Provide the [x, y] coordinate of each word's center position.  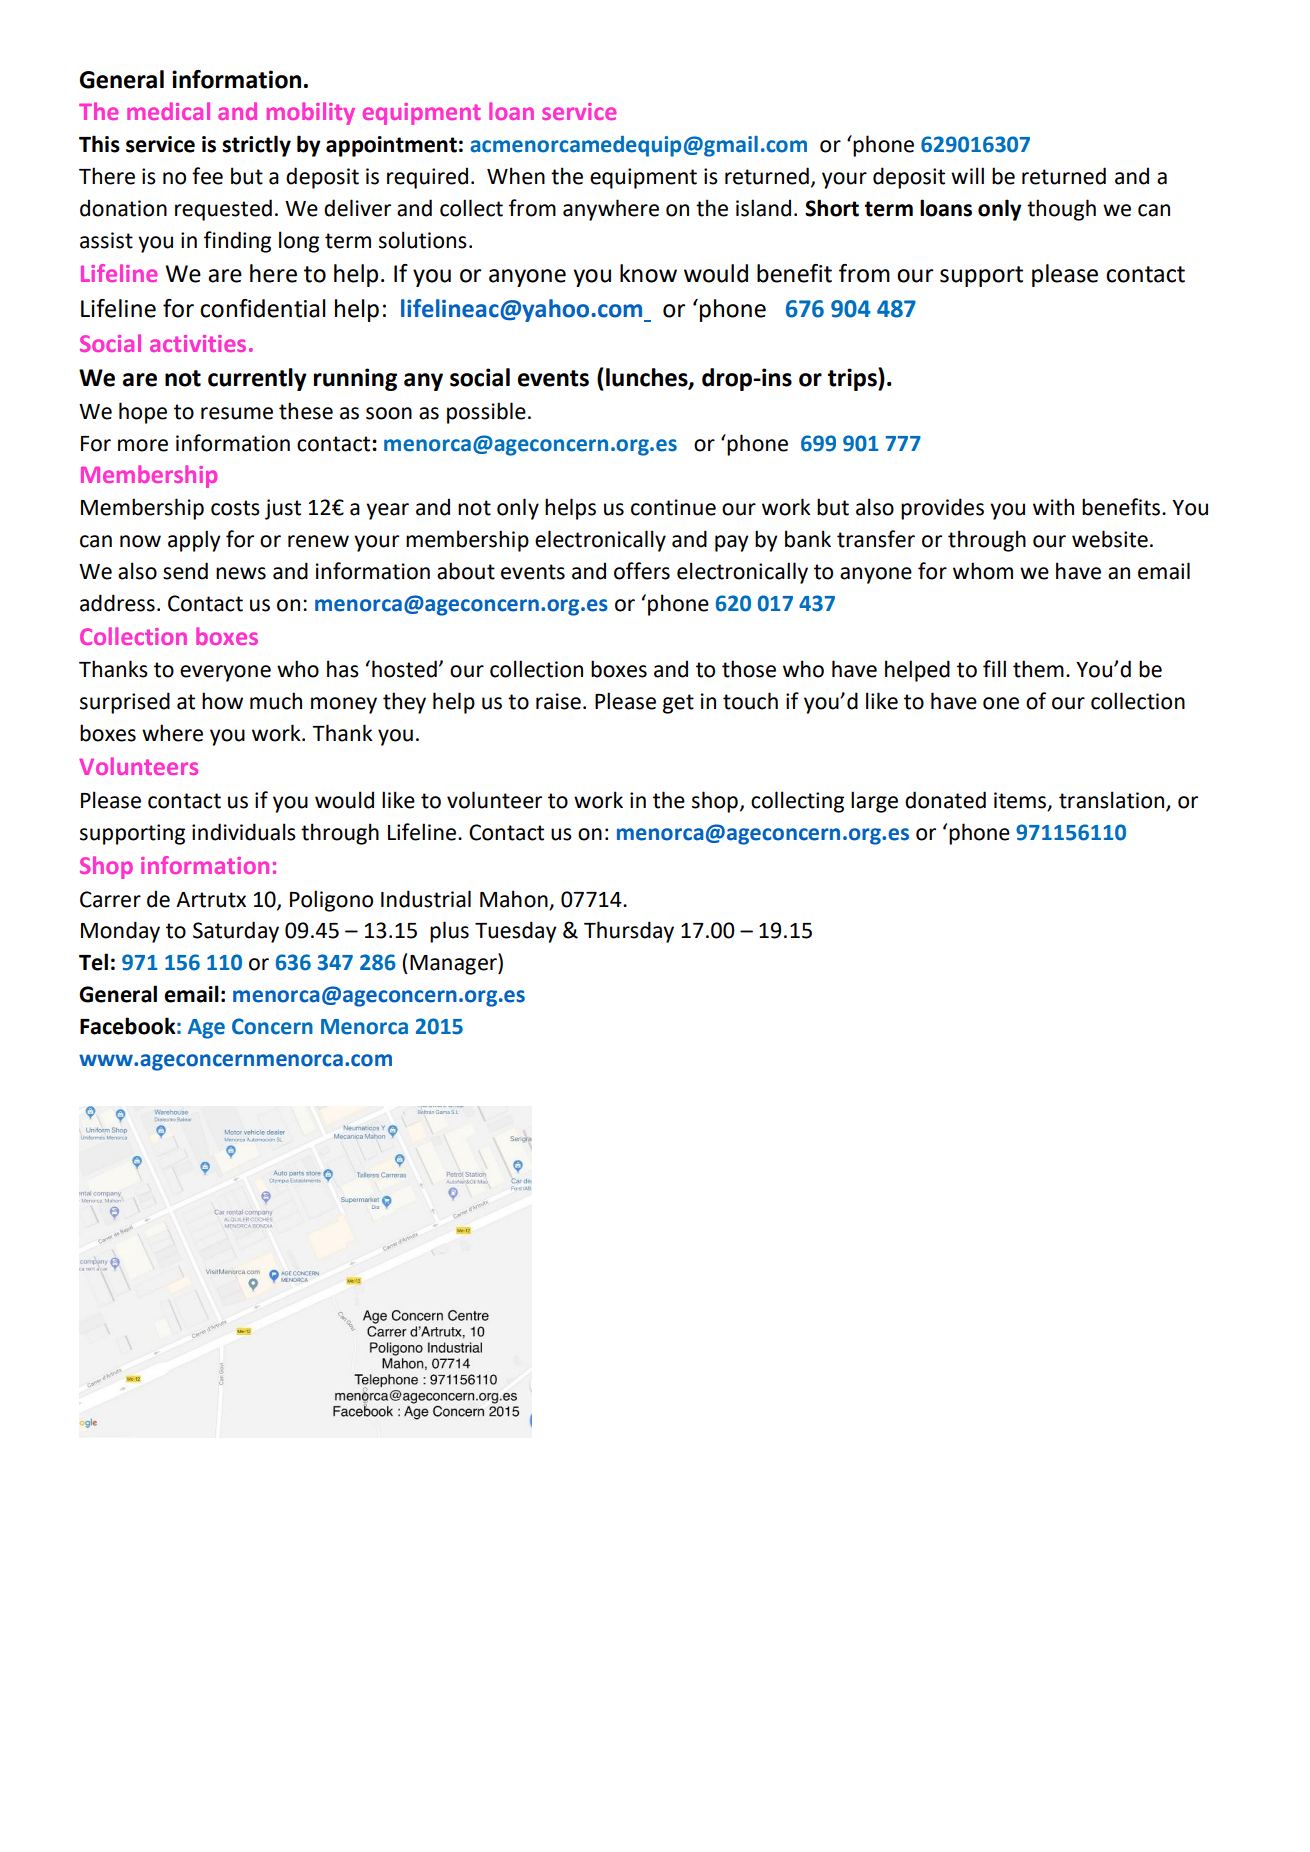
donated [945, 800]
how [222, 701]
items [1021, 801]
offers [642, 571]
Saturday [236, 932]
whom [983, 571]
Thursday [629, 932]
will [967, 175]
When [516, 176]
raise [558, 701]
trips [853, 379]
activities [198, 343]
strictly [256, 146]
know [648, 273]
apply [194, 541]
